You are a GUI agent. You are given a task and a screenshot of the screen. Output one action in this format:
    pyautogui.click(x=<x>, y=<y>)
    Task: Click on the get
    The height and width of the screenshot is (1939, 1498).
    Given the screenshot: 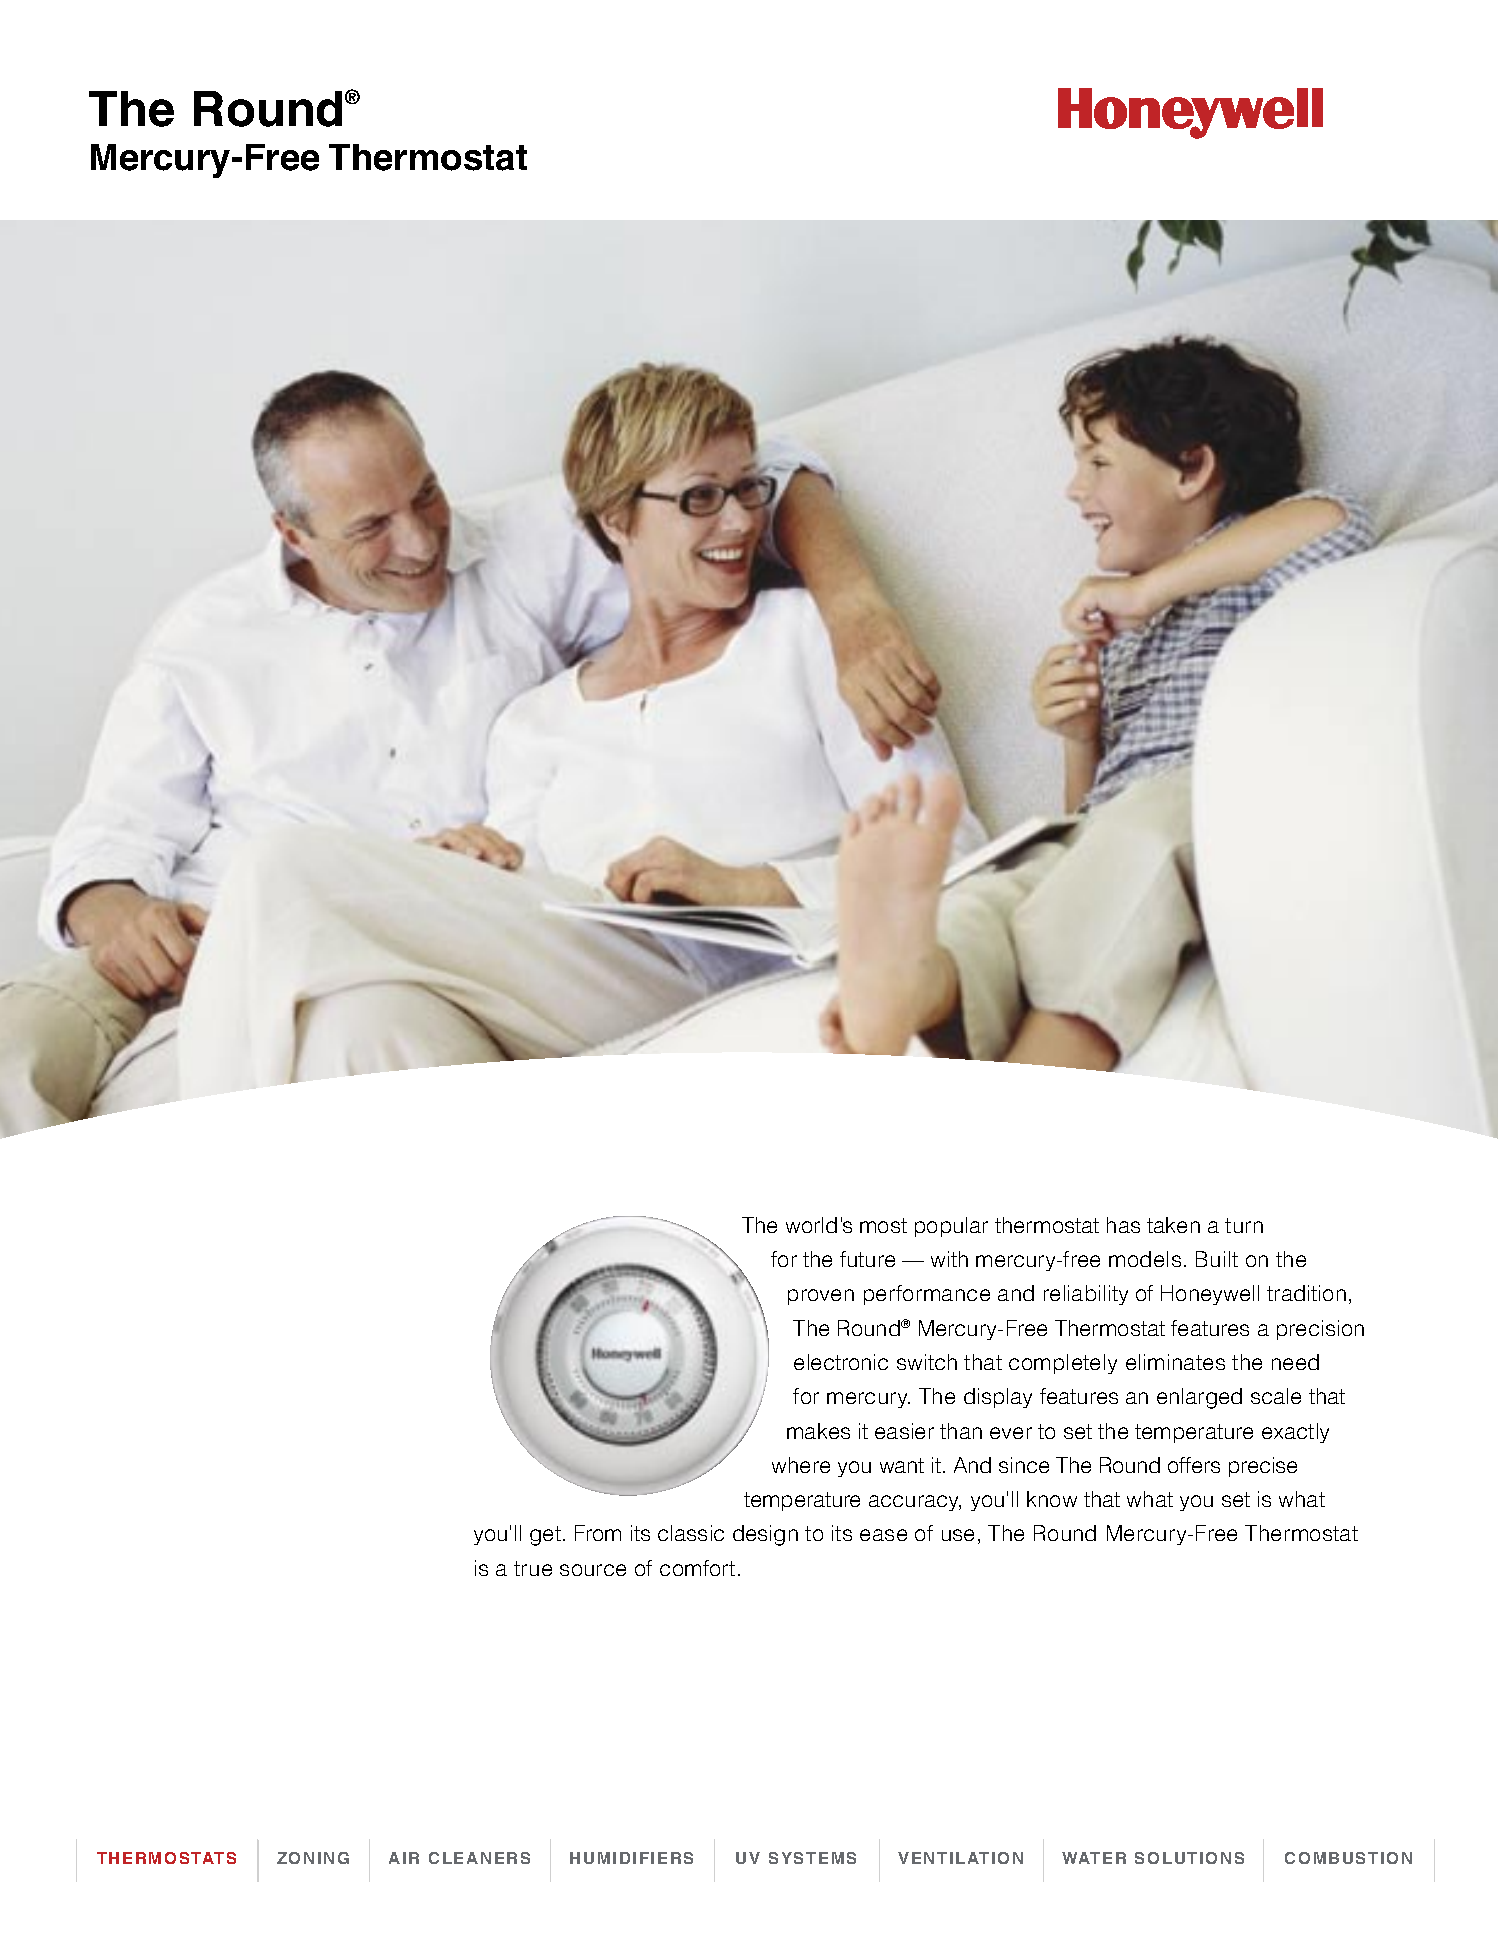 What is the action you would take?
    pyautogui.click(x=545, y=1536)
